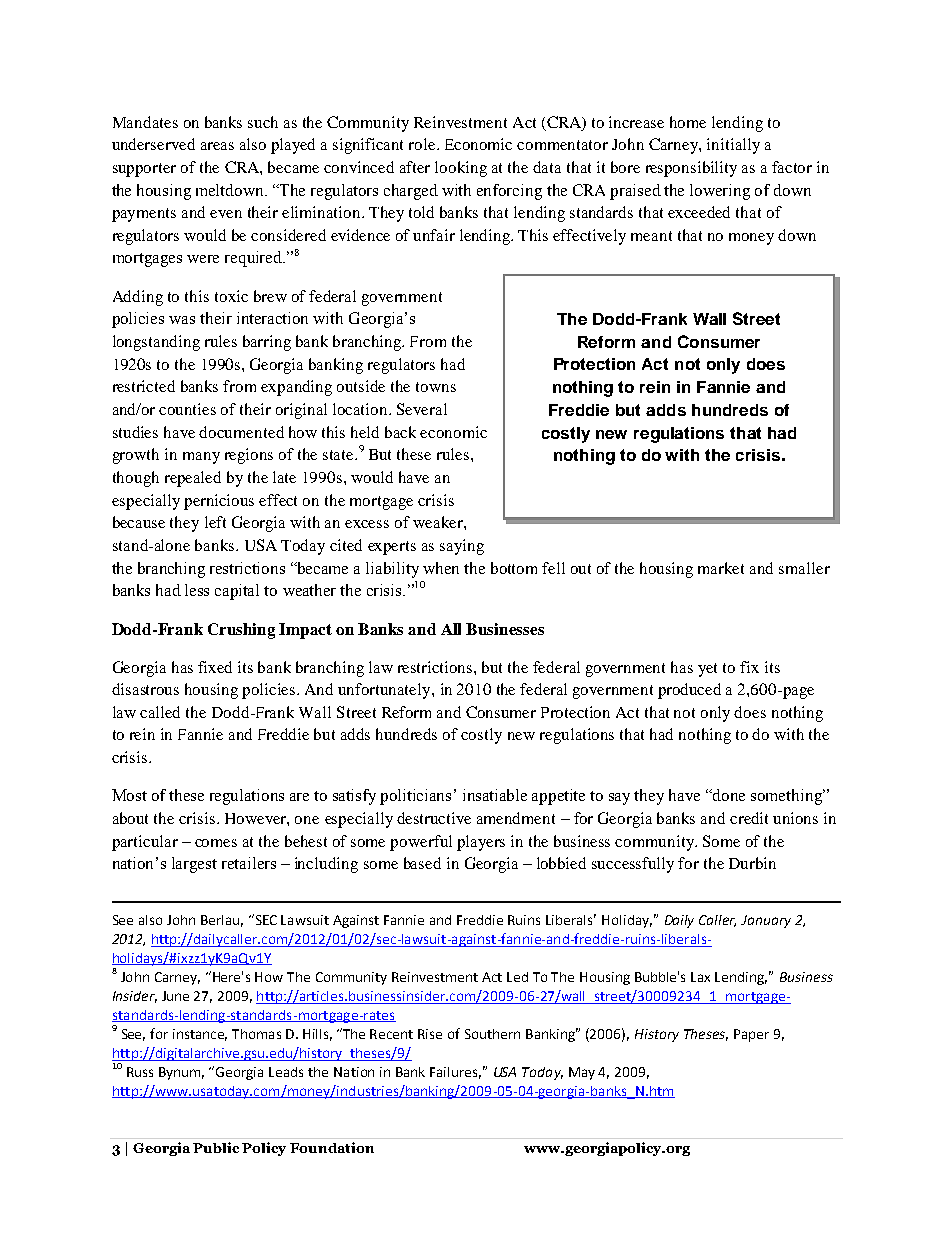 The image size is (952, 1233). What do you see at coordinates (707, 670) in the page?
I see `yet` at bounding box center [707, 670].
